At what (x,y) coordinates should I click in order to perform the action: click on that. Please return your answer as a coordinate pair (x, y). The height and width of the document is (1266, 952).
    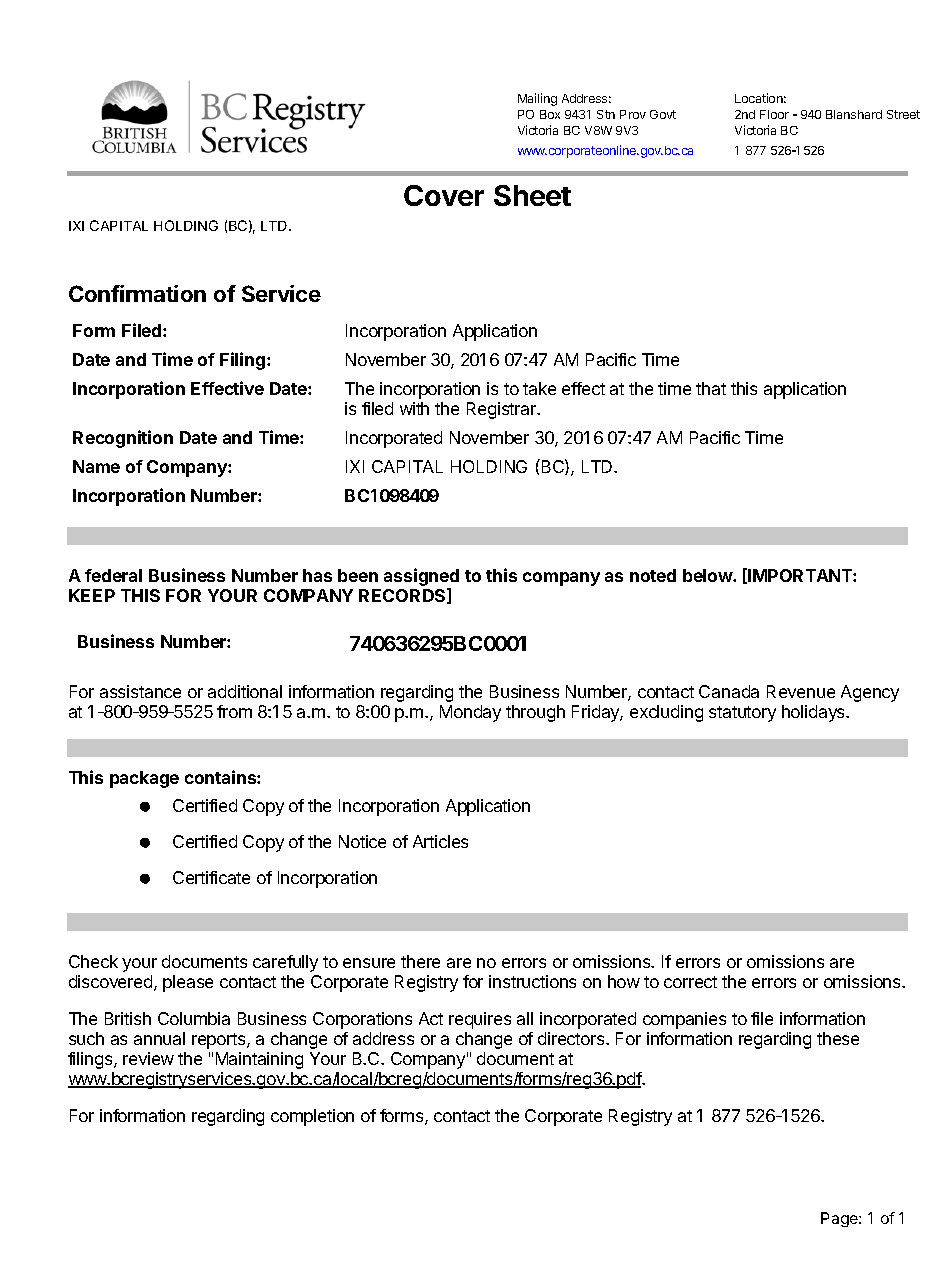
    Looking at the image, I should click on (711, 388).
